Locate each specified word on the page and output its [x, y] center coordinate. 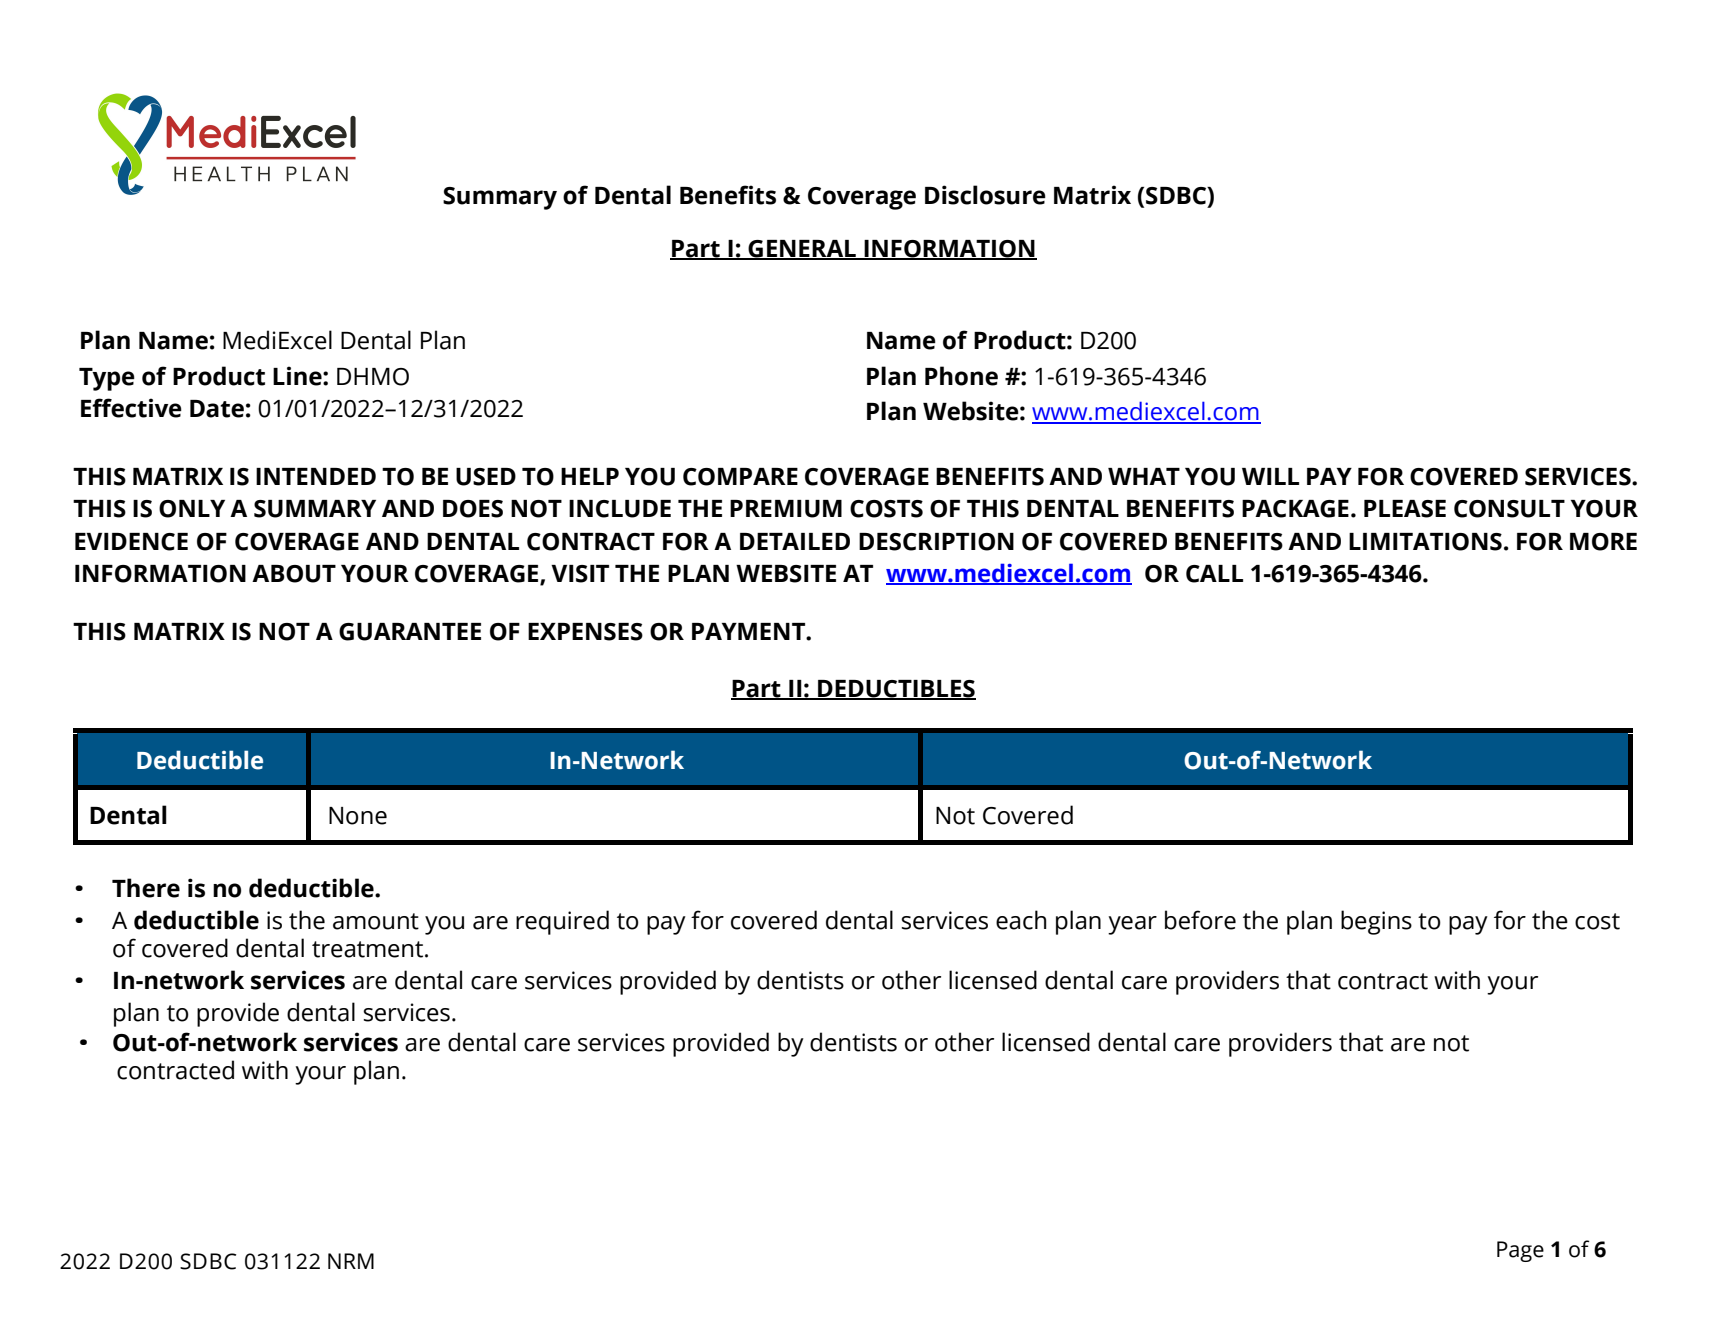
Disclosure [985, 195]
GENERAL [802, 250]
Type [107, 379]
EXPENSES [585, 632]
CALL [1214, 574]
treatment [367, 949]
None [358, 816]
